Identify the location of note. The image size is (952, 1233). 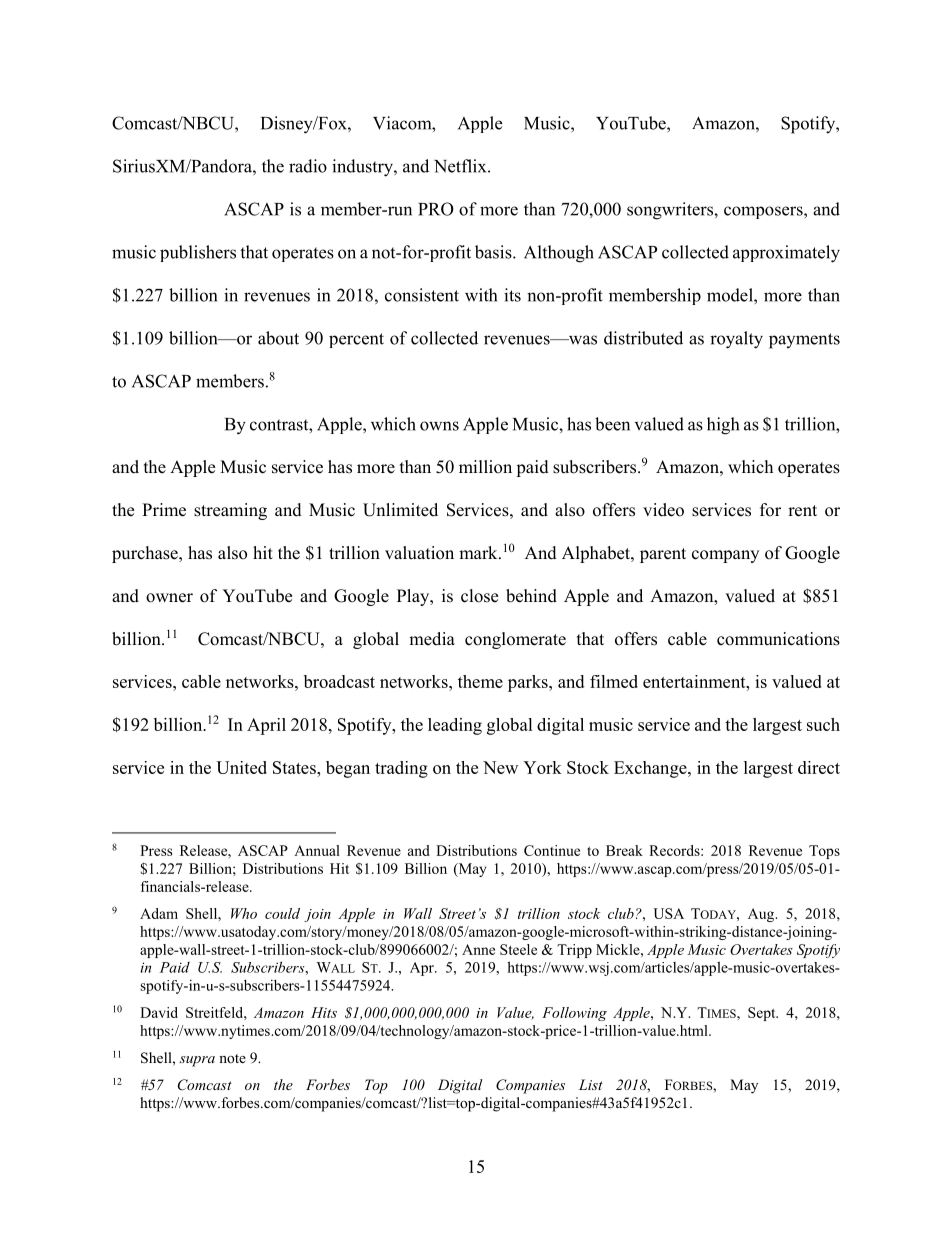
(232, 1058).
